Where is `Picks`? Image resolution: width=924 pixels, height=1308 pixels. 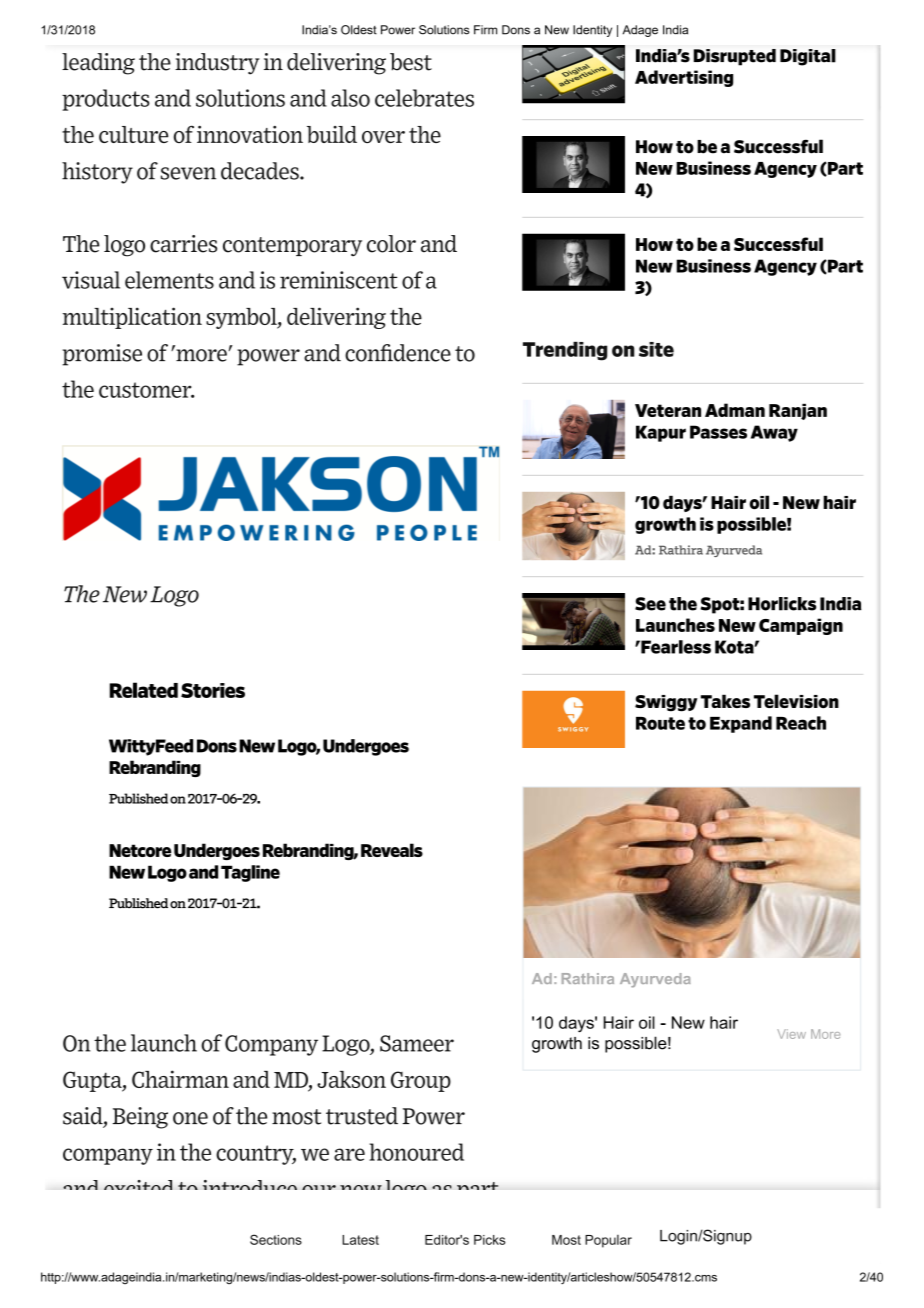 Picks is located at coordinates (490, 1240).
